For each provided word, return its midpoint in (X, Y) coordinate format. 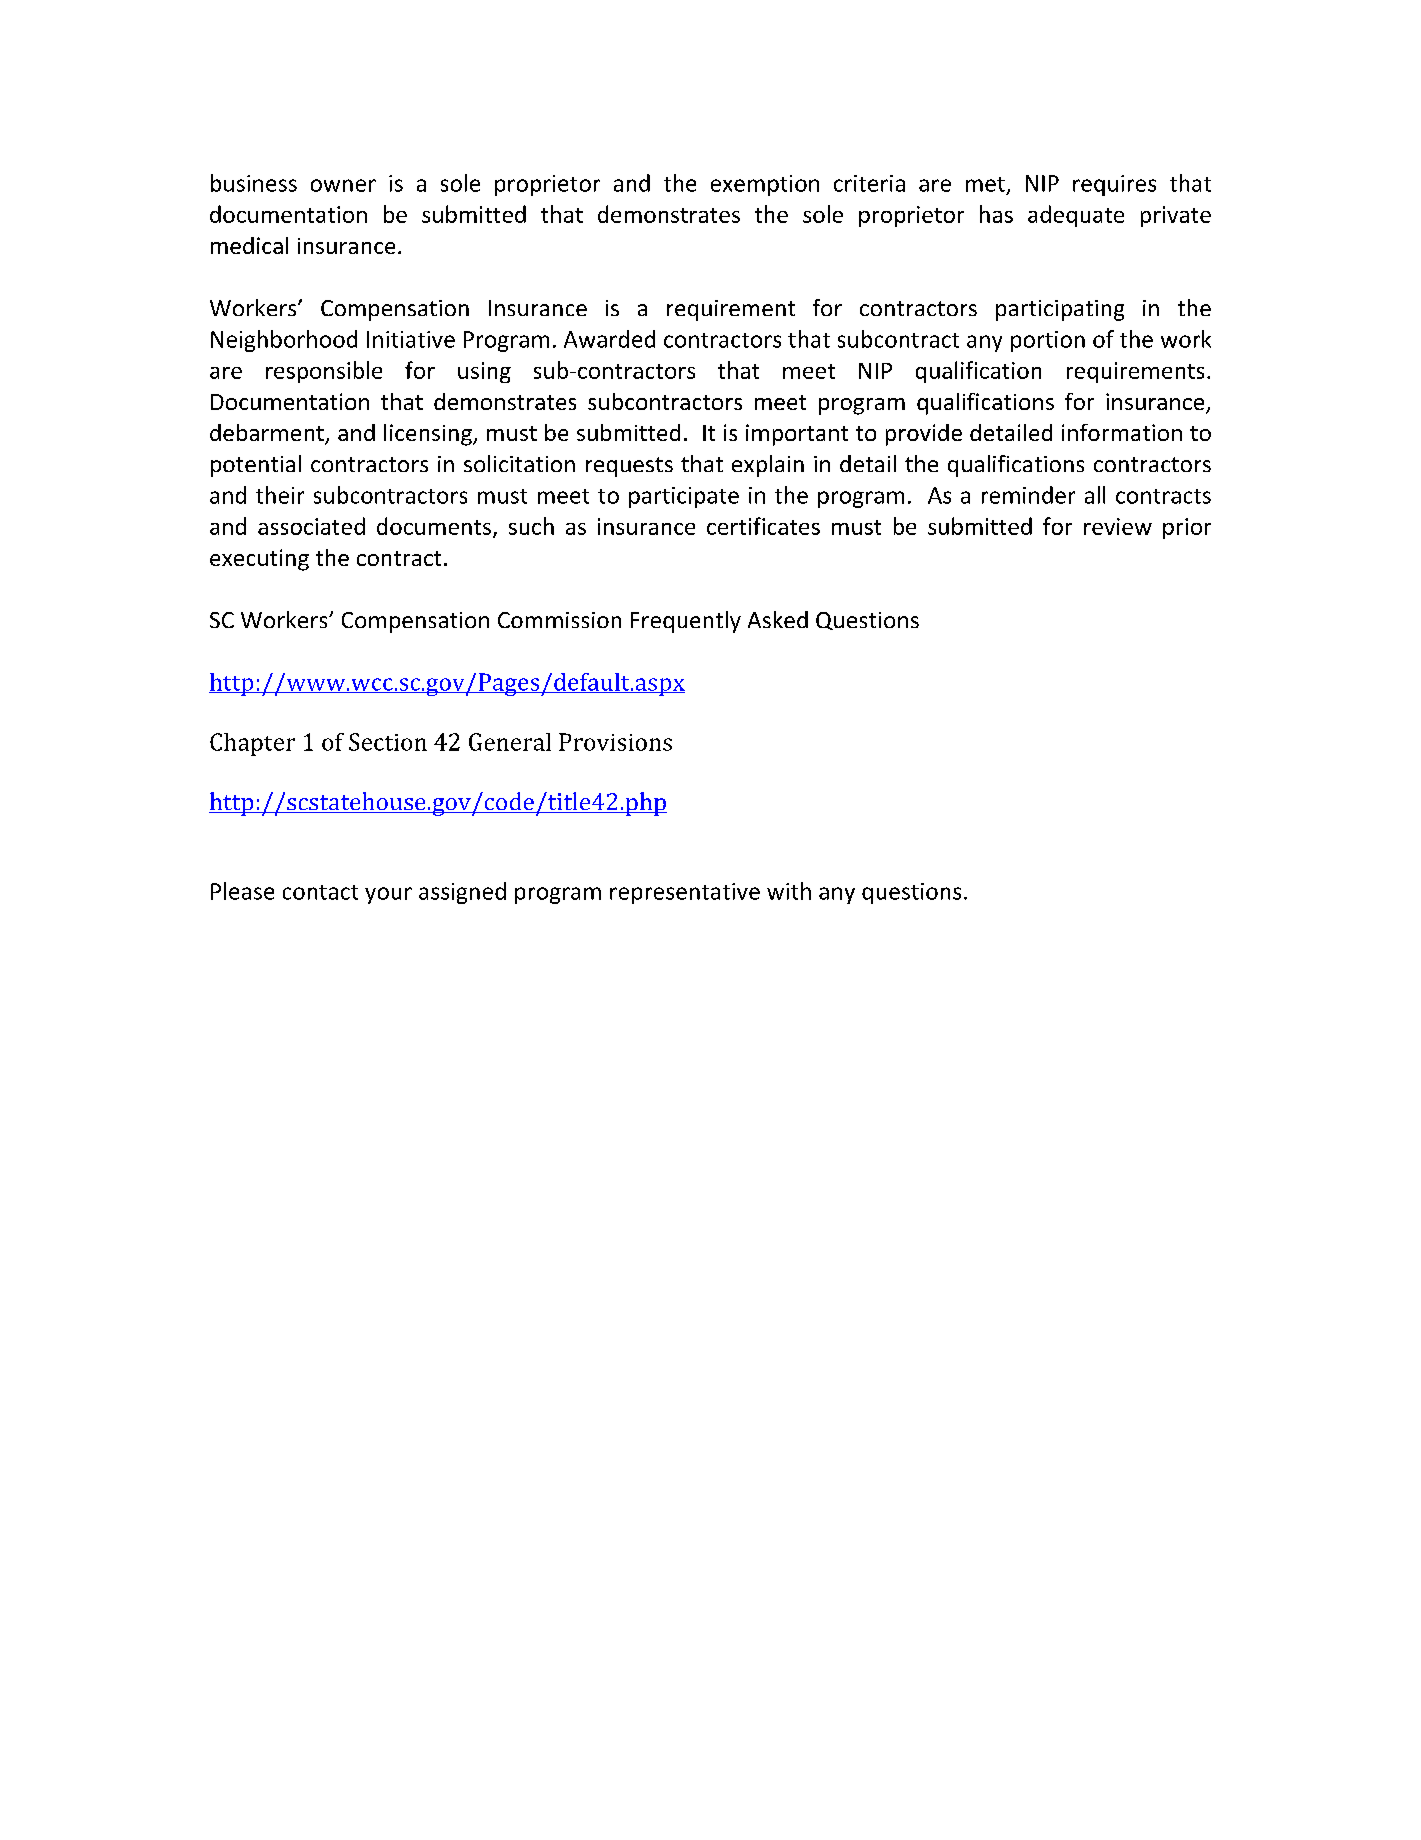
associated (311, 526)
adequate (1076, 216)
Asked (778, 619)
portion (1048, 341)
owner (343, 185)
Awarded (609, 339)
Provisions (615, 742)
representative (685, 893)
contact (320, 892)
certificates (763, 526)
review (1118, 526)
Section (388, 742)
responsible (324, 372)
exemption (765, 185)
